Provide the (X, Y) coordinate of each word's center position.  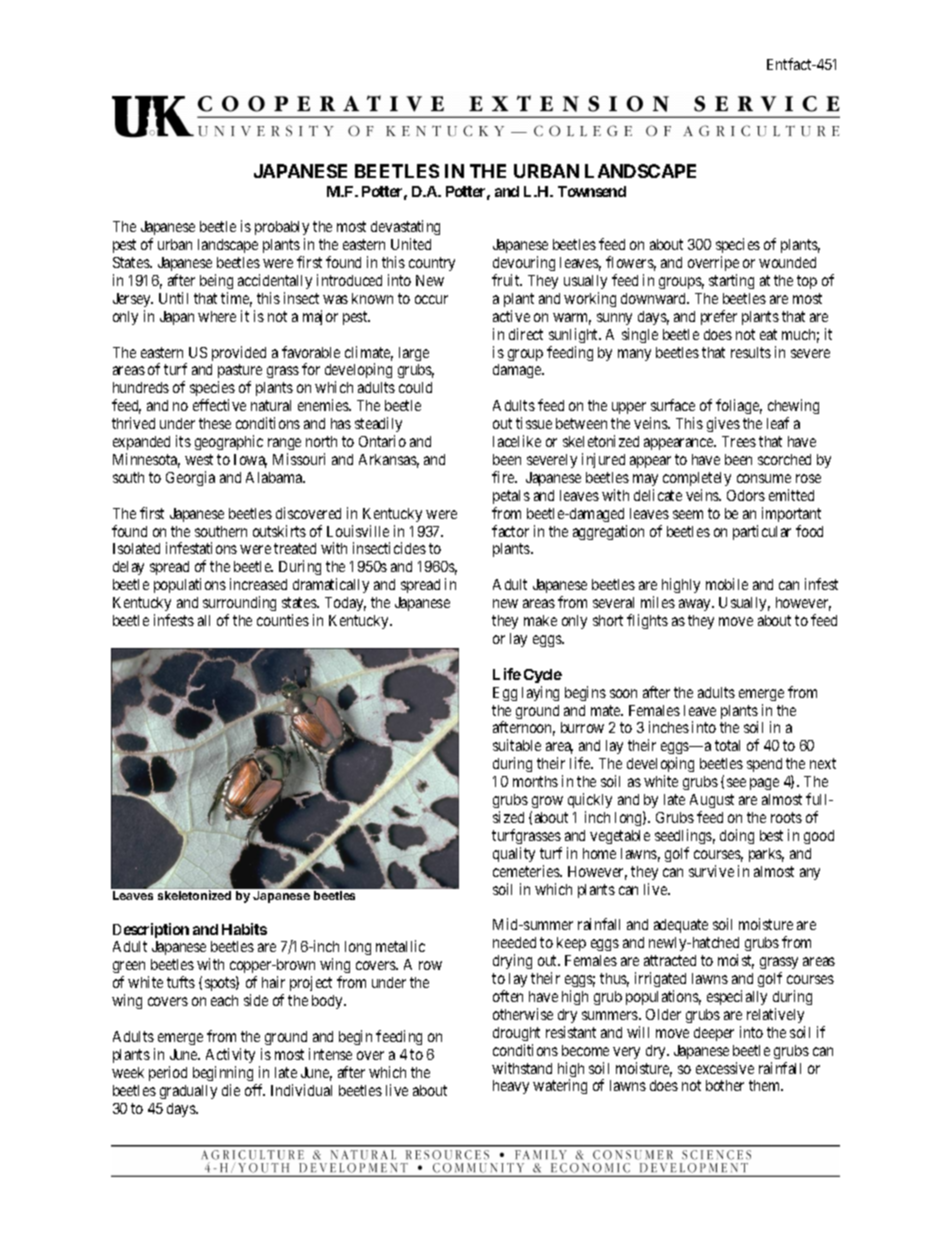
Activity (230, 1055)
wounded (787, 262)
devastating (405, 229)
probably (282, 230)
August (712, 801)
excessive (725, 1068)
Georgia (190, 478)
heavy (511, 1087)
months (535, 781)
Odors (746, 495)
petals (511, 497)
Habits (244, 929)
